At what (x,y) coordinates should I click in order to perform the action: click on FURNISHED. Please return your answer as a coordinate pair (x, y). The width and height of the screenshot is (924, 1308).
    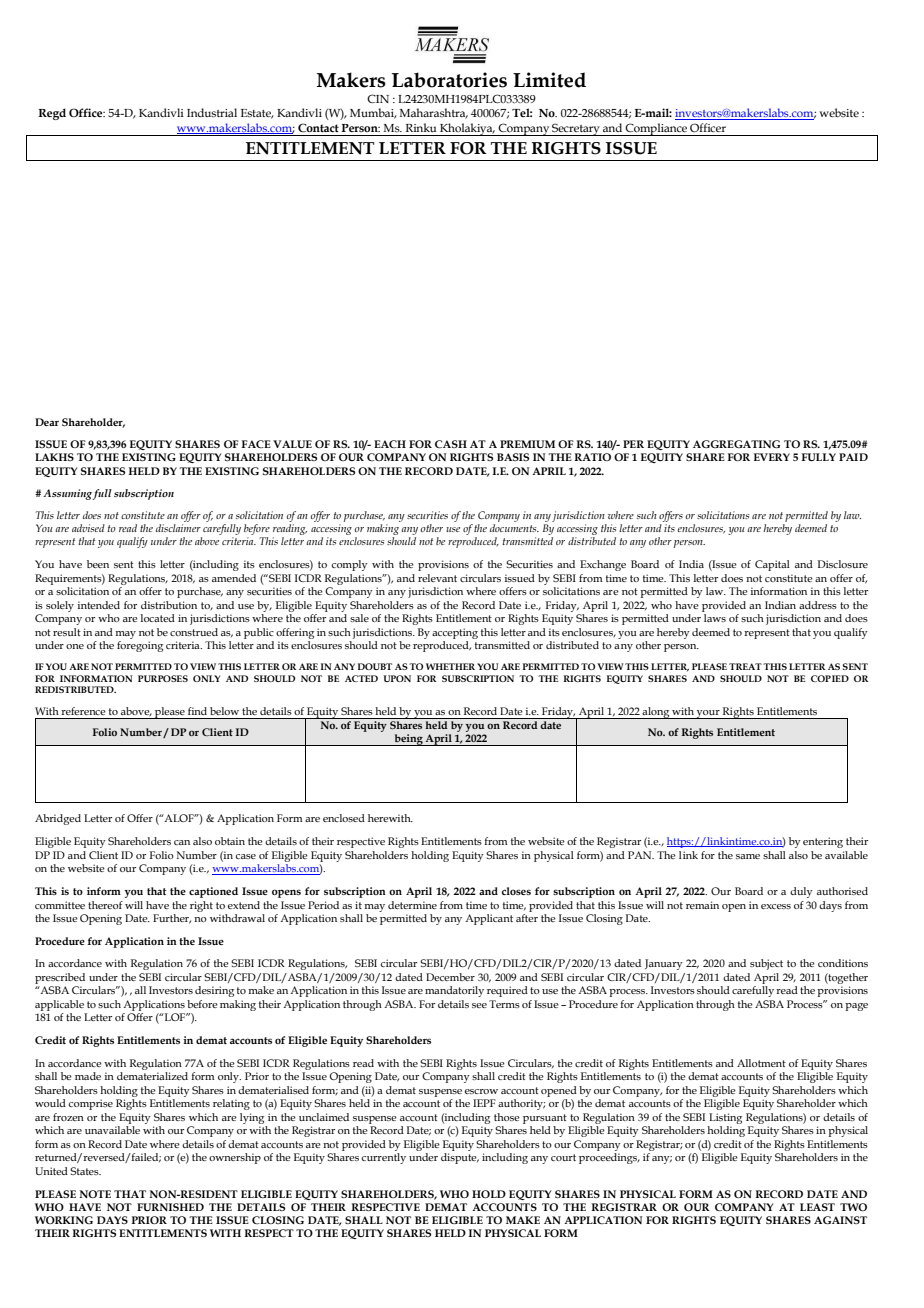
    Looking at the image, I should click on (170, 1207).
